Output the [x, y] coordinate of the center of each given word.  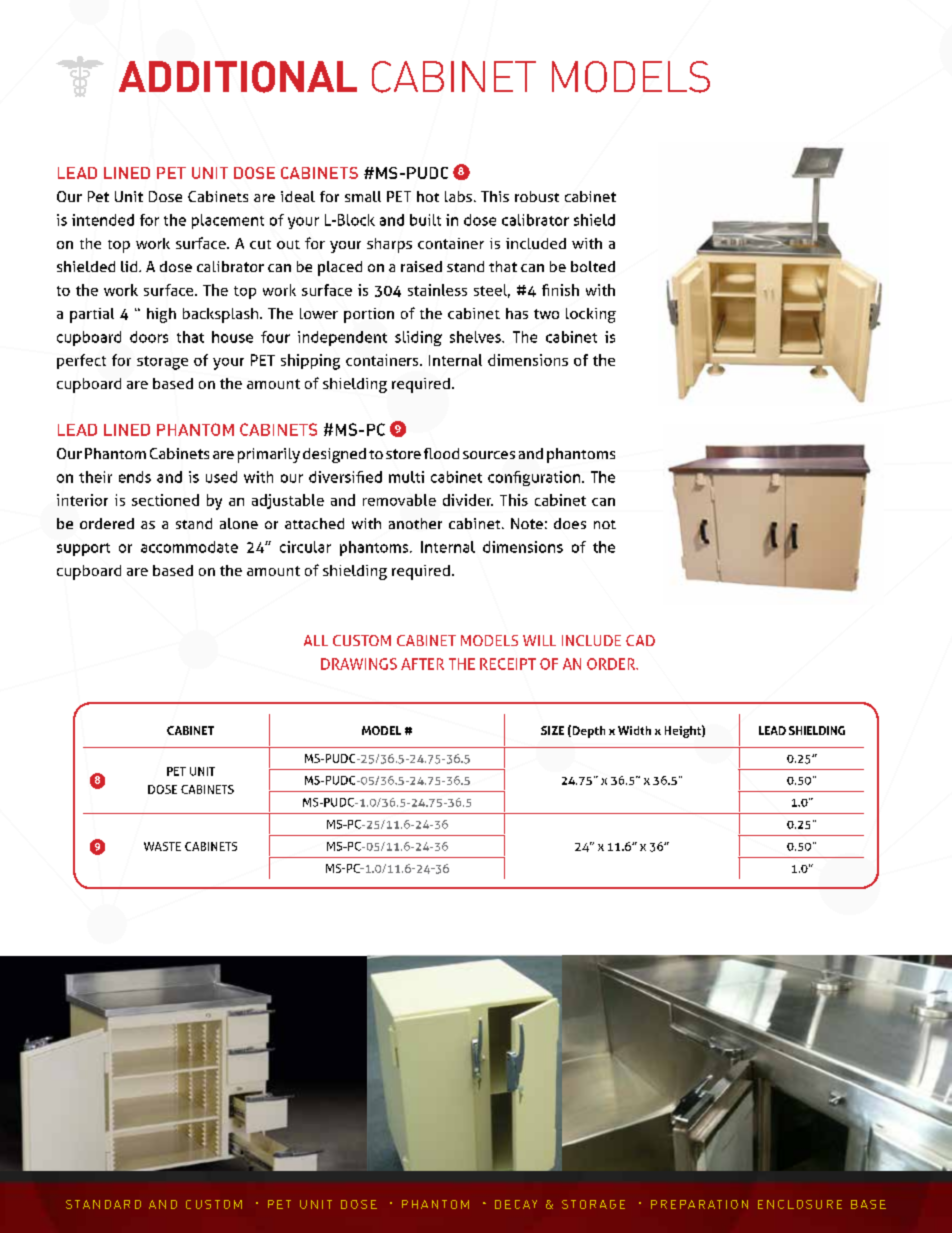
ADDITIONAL [238, 77]
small [363, 196]
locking [591, 315]
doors [149, 337]
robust [537, 196]
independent [342, 338]
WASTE [162, 846]
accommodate [189, 547]
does [570, 523]
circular [305, 547]
